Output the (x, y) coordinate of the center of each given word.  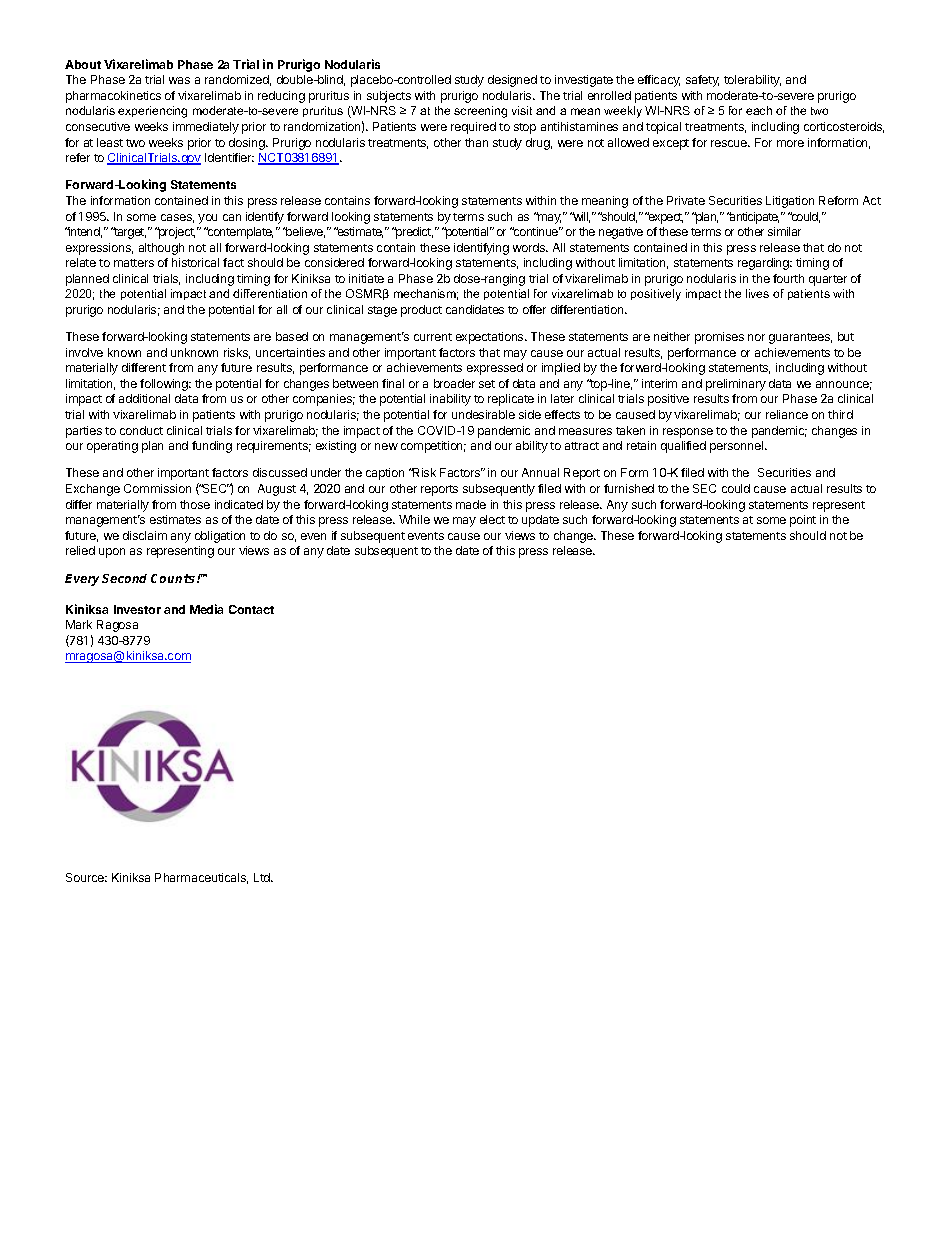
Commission (157, 488)
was (179, 80)
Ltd (263, 877)
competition (433, 447)
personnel (738, 447)
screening (480, 112)
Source (86, 877)
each (759, 110)
